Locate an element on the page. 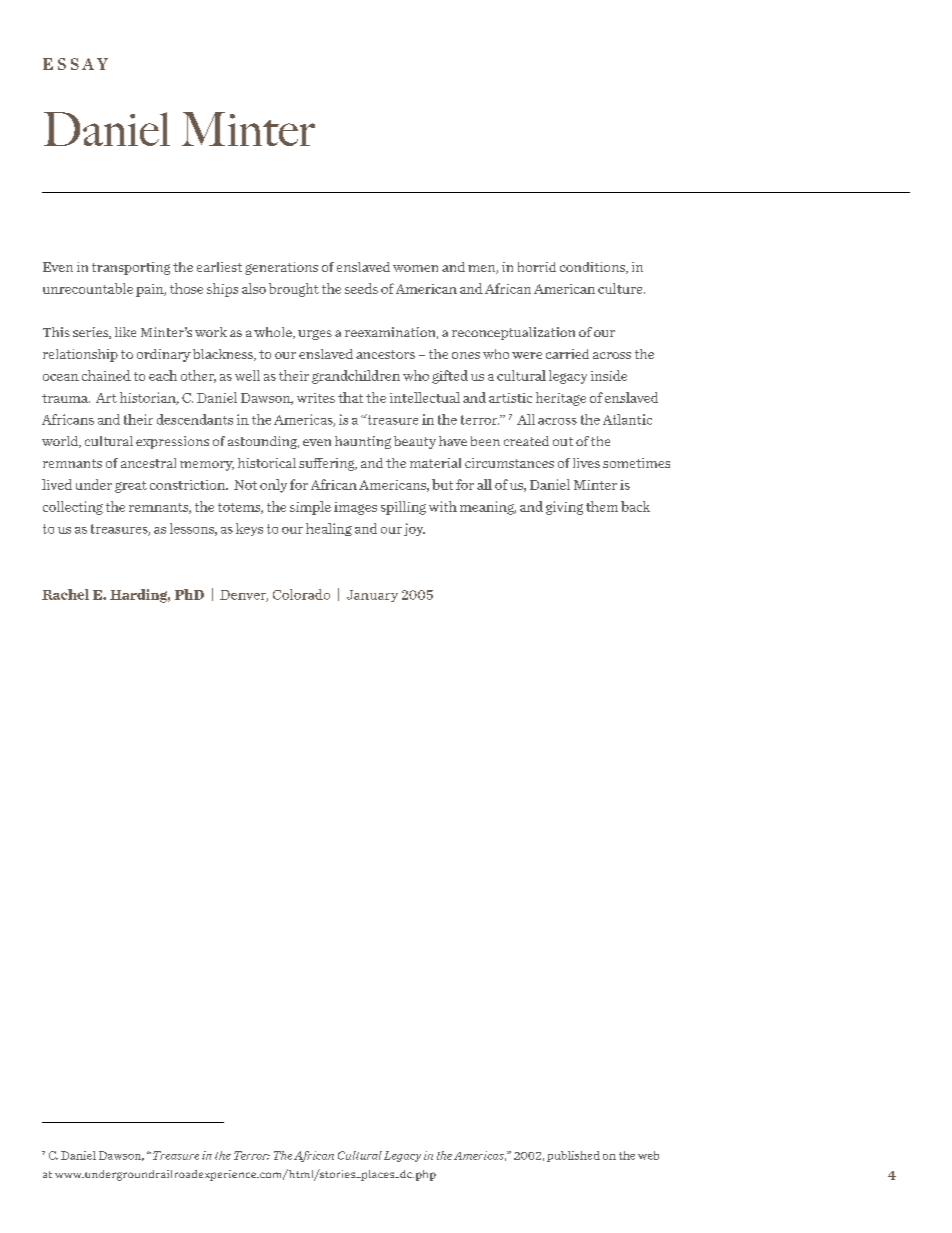 The height and width of the image is (1233, 952). January is located at coordinates (372, 596).
